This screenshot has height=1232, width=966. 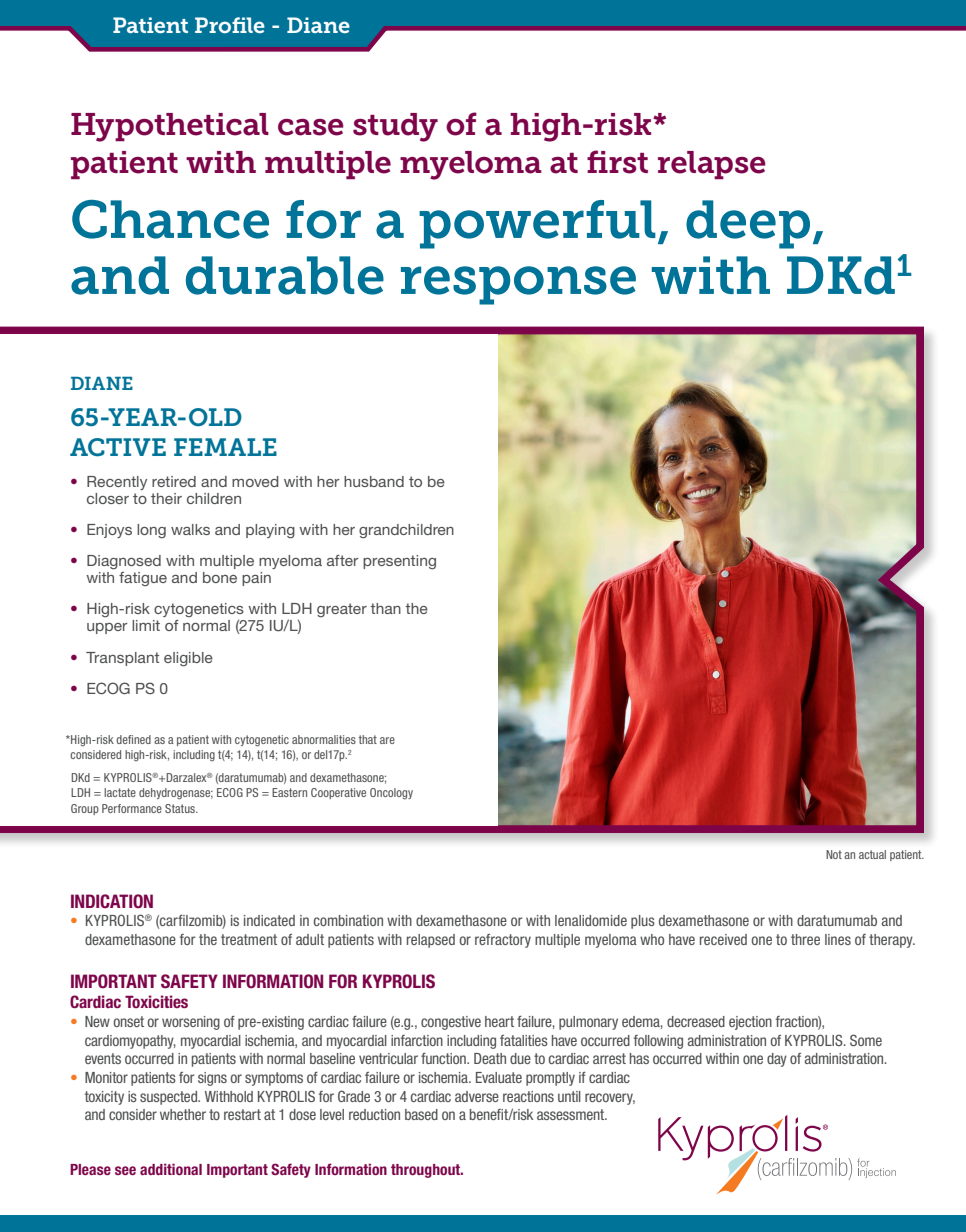 What do you see at coordinates (518, 285) in the screenshot?
I see `response` at bounding box center [518, 285].
